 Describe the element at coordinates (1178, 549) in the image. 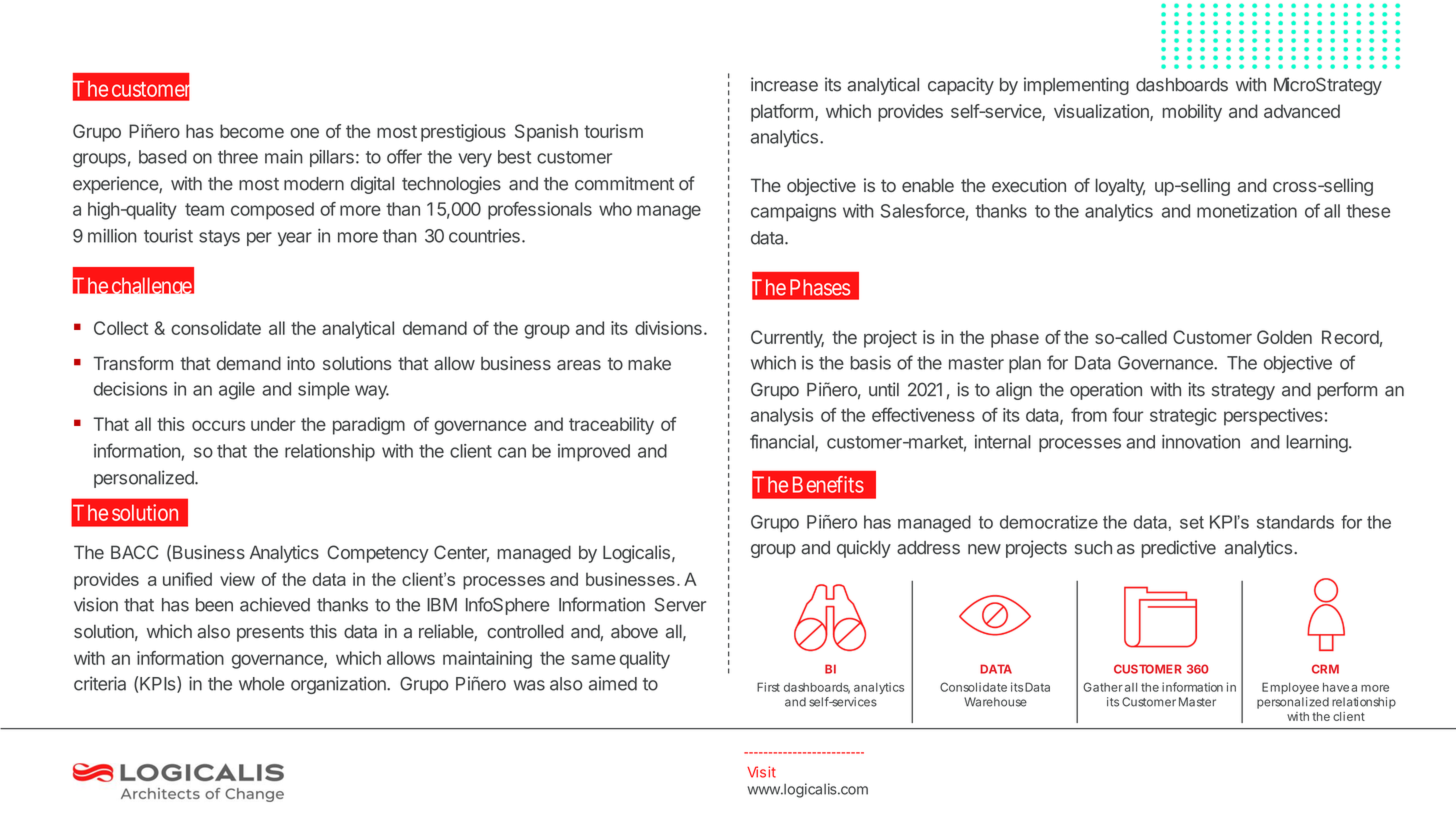

I see `predictive` at that location.
